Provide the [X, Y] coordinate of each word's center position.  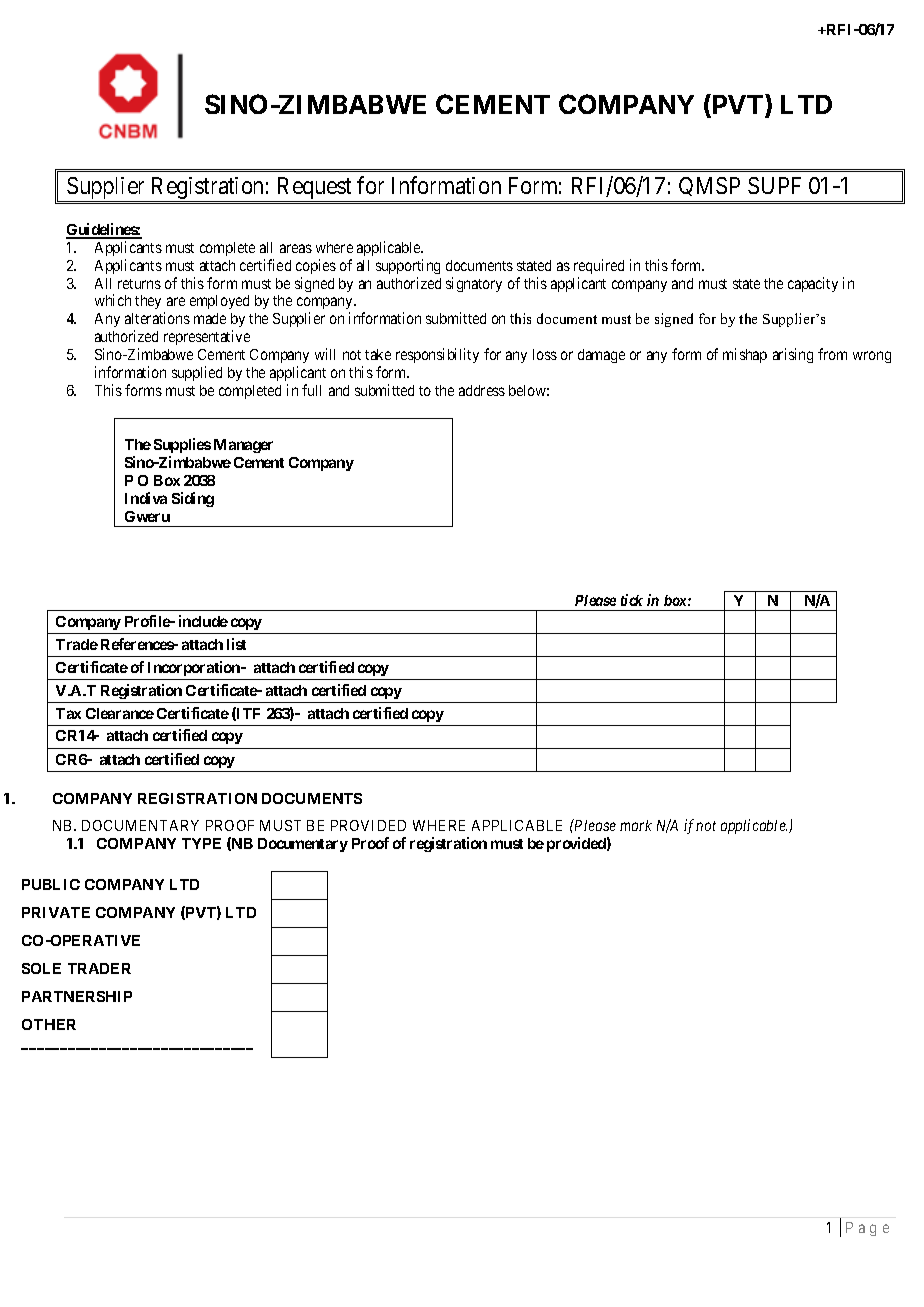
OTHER [49, 1024]
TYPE [201, 843]
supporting [408, 266]
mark [636, 825]
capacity [813, 284]
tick [632, 600]
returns [139, 284]
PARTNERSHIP [77, 996]
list [236, 644]
